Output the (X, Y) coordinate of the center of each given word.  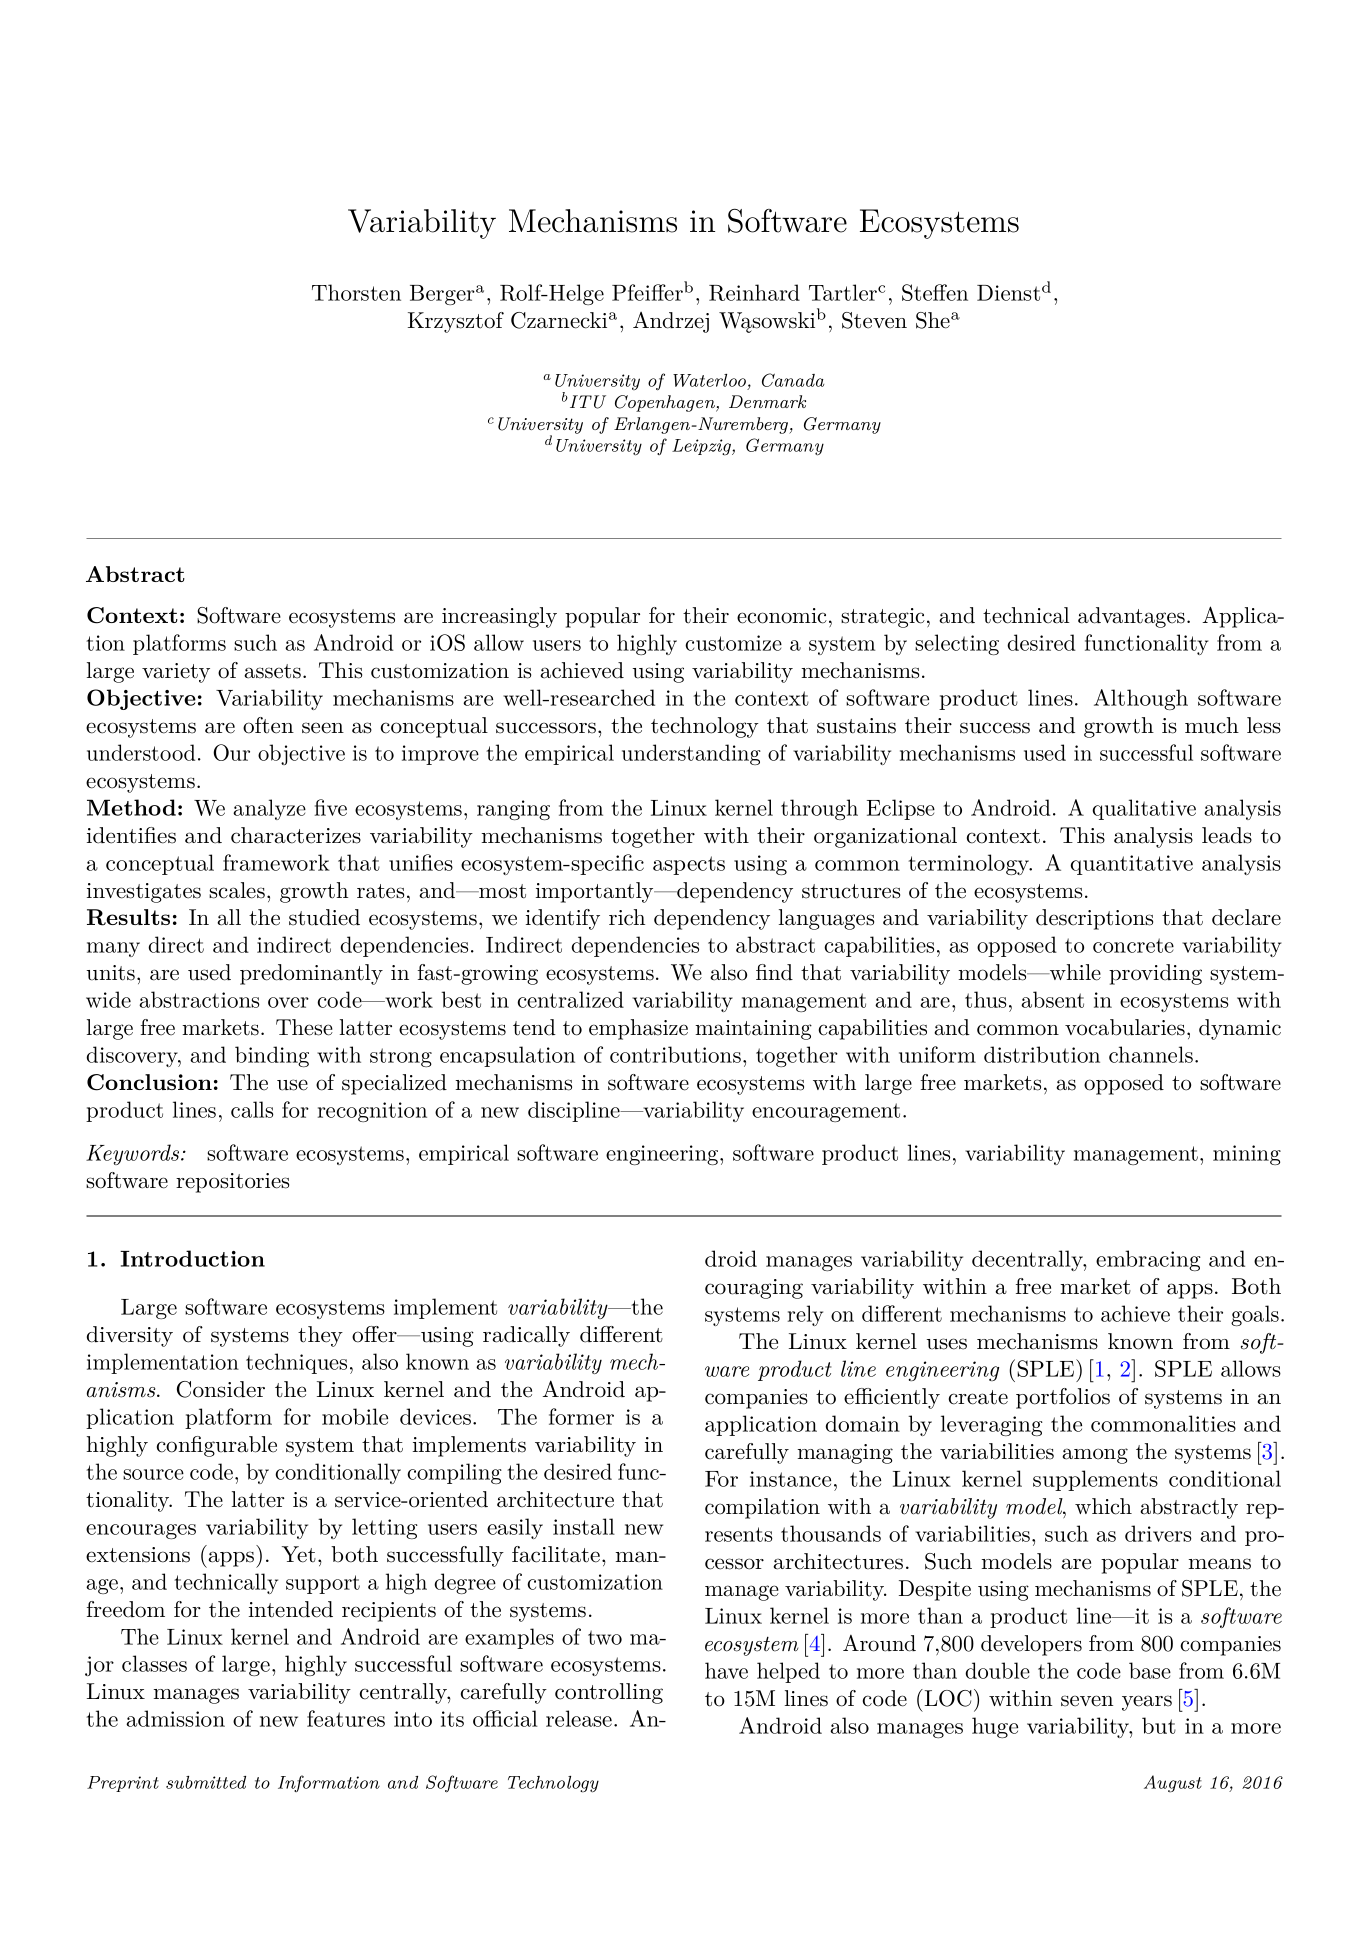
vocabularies (1125, 1027)
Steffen (935, 292)
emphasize (638, 1029)
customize (733, 643)
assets (272, 671)
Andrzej (671, 322)
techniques (296, 1363)
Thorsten (356, 292)
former (581, 1416)
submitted (206, 1782)
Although (1141, 699)
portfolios (1063, 1398)
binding (272, 1056)
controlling (609, 1693)
